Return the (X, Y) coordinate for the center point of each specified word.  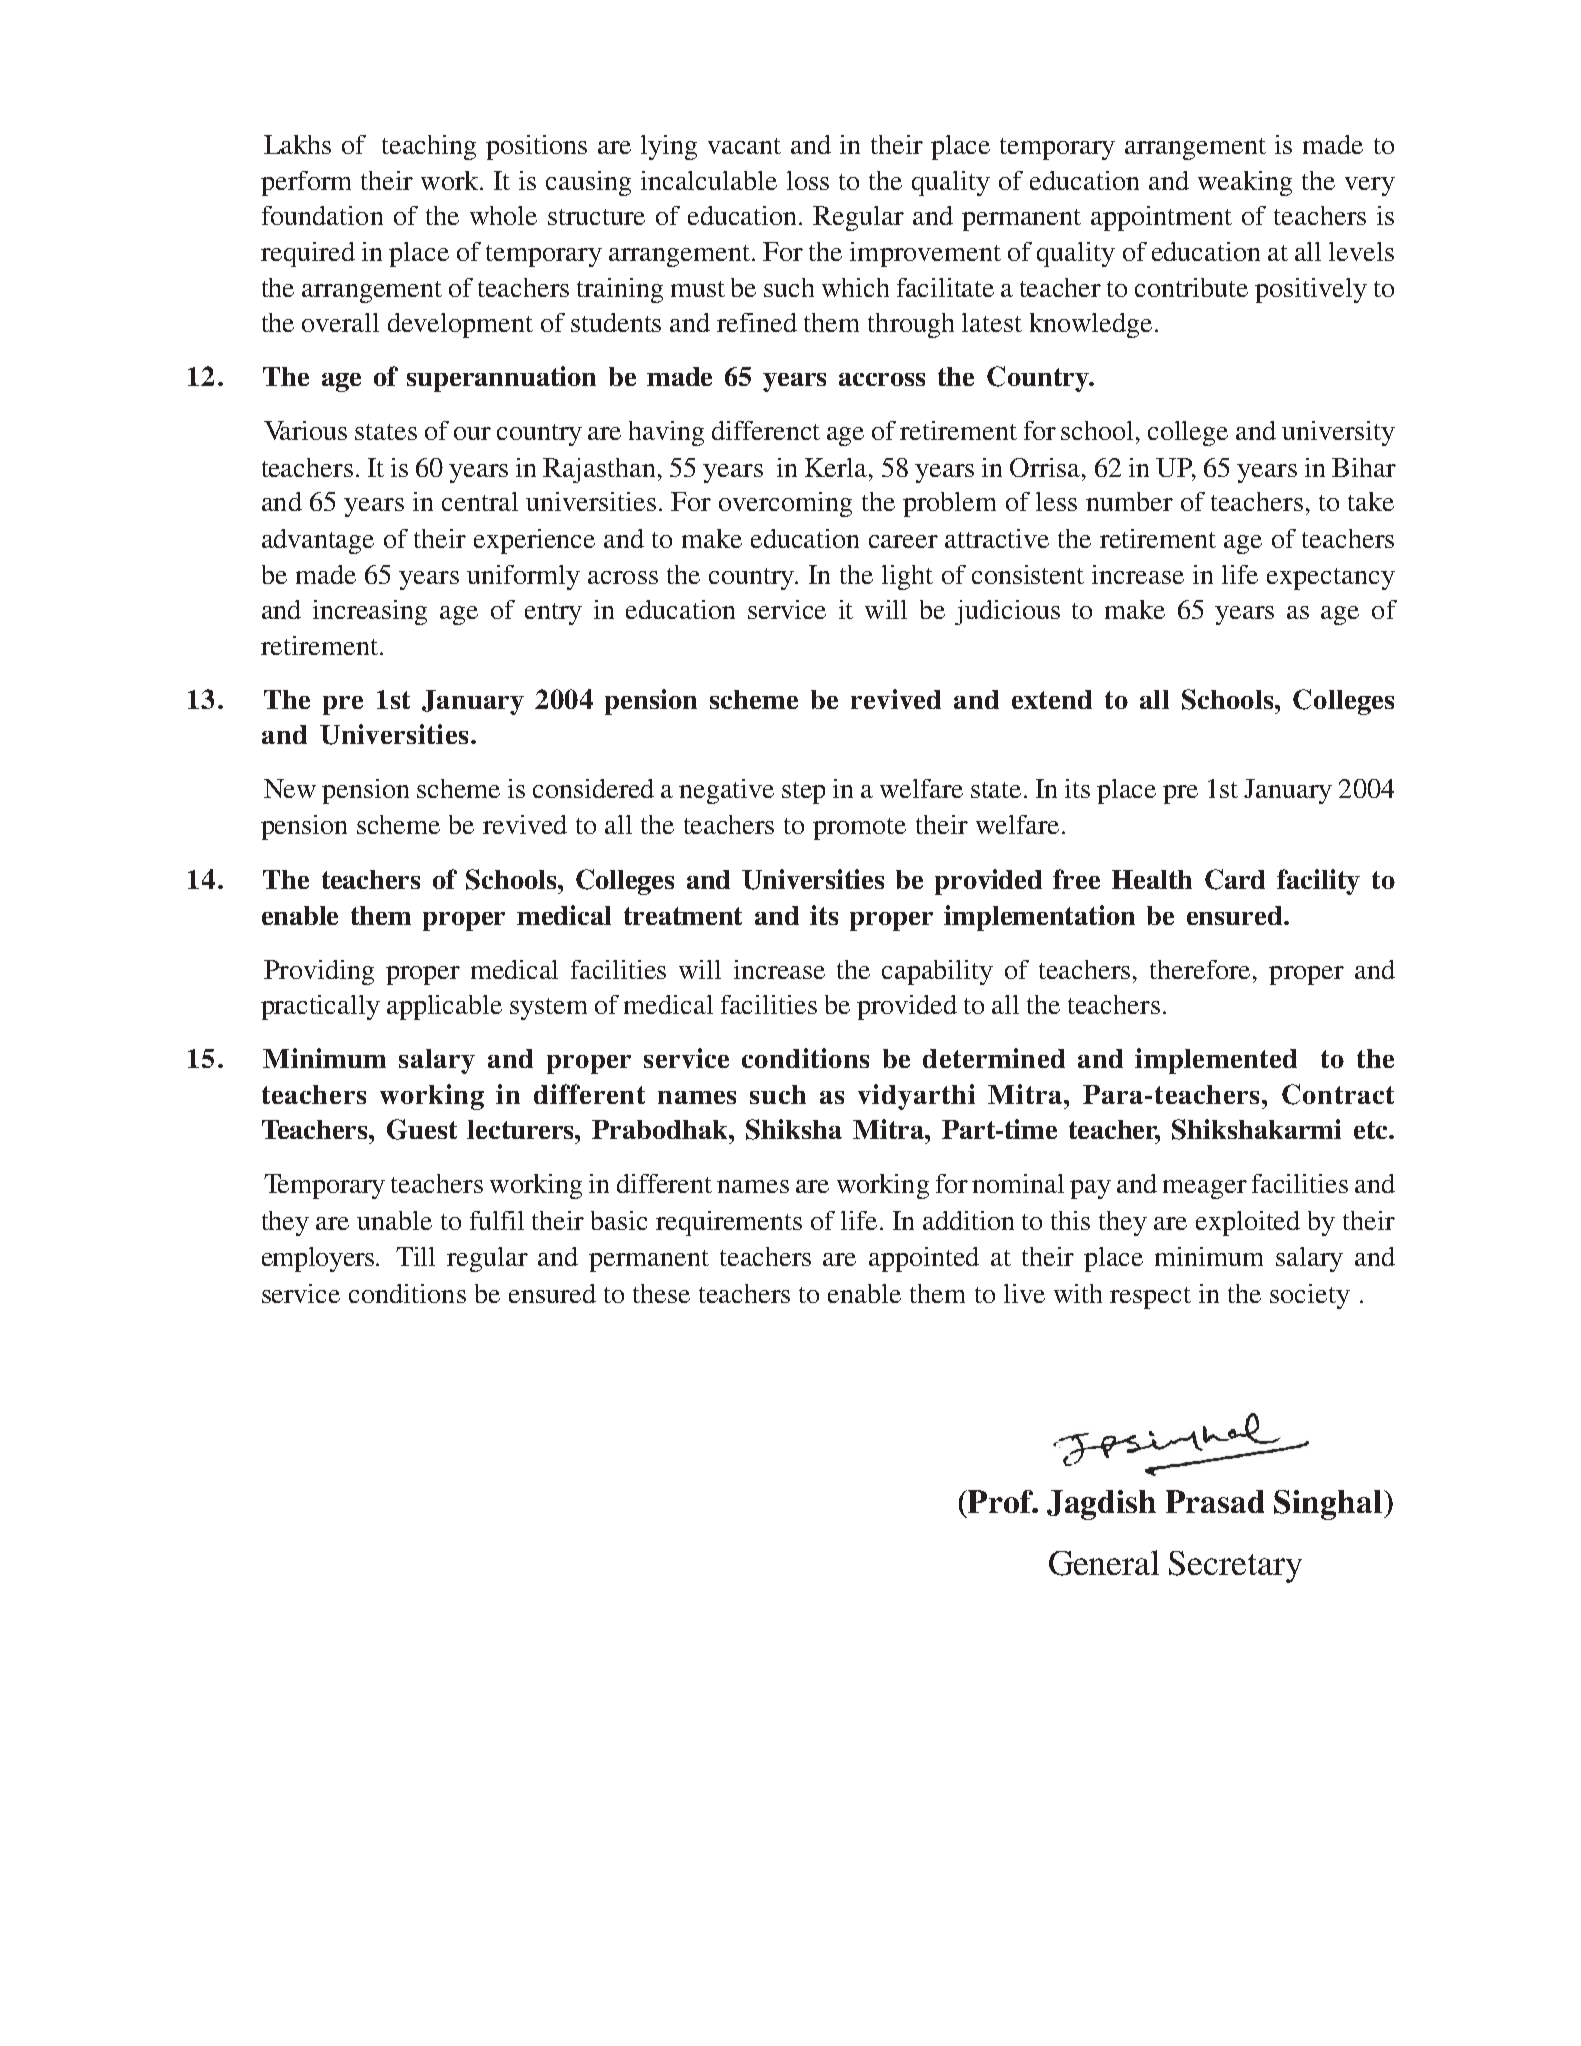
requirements (729, 1223)
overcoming (785, 504)
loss (808, 180)
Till (415, 1256)
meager (1205, 1189)
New (290, 788)
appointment (1161, 218)
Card (1235, 879)
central (480, 501)
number (1129, 501)
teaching (429, 147)
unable (394, 1220)
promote (859, 829)
